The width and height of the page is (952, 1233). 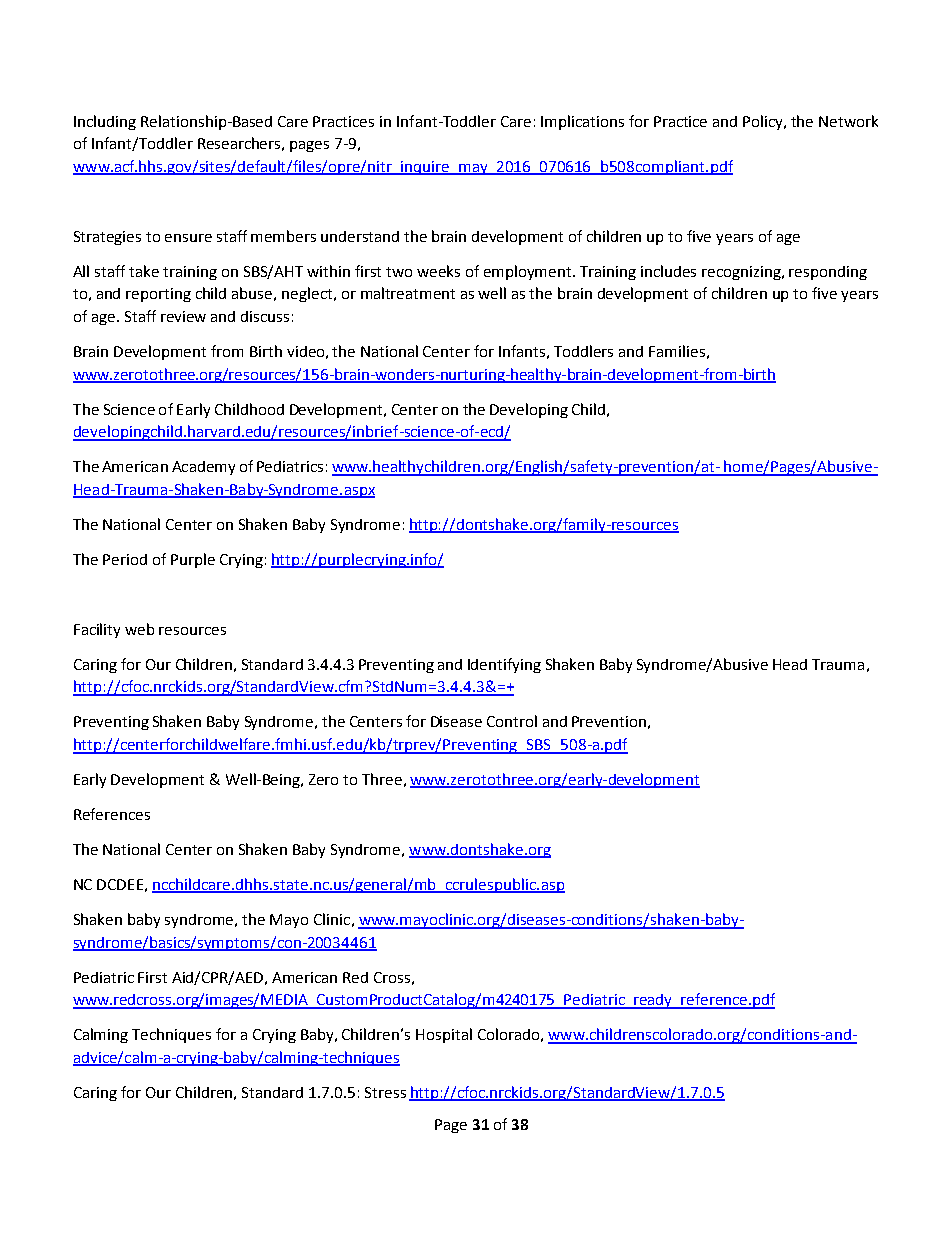 What do you see at coordinates (848, 121) in the page?
I see `Network` at bounding box center [848, 121].
